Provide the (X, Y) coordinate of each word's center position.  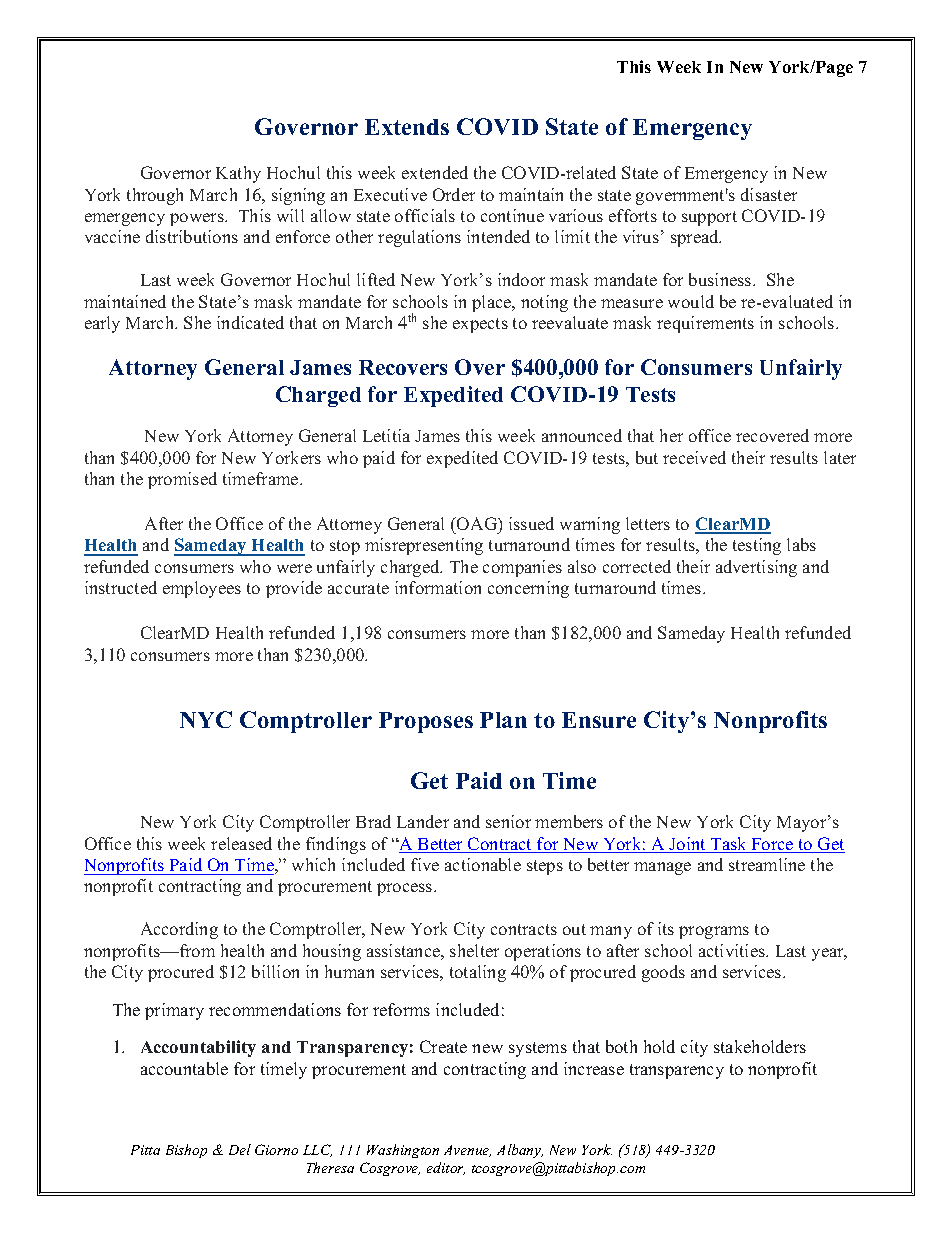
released (241, 843)
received (694, 457)
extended (435, 172)
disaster (769, 194)
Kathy (238, 174)
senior (508, 821)
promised (182, 480)
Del (240, 1149)
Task (729, 845)
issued (531, 523)
